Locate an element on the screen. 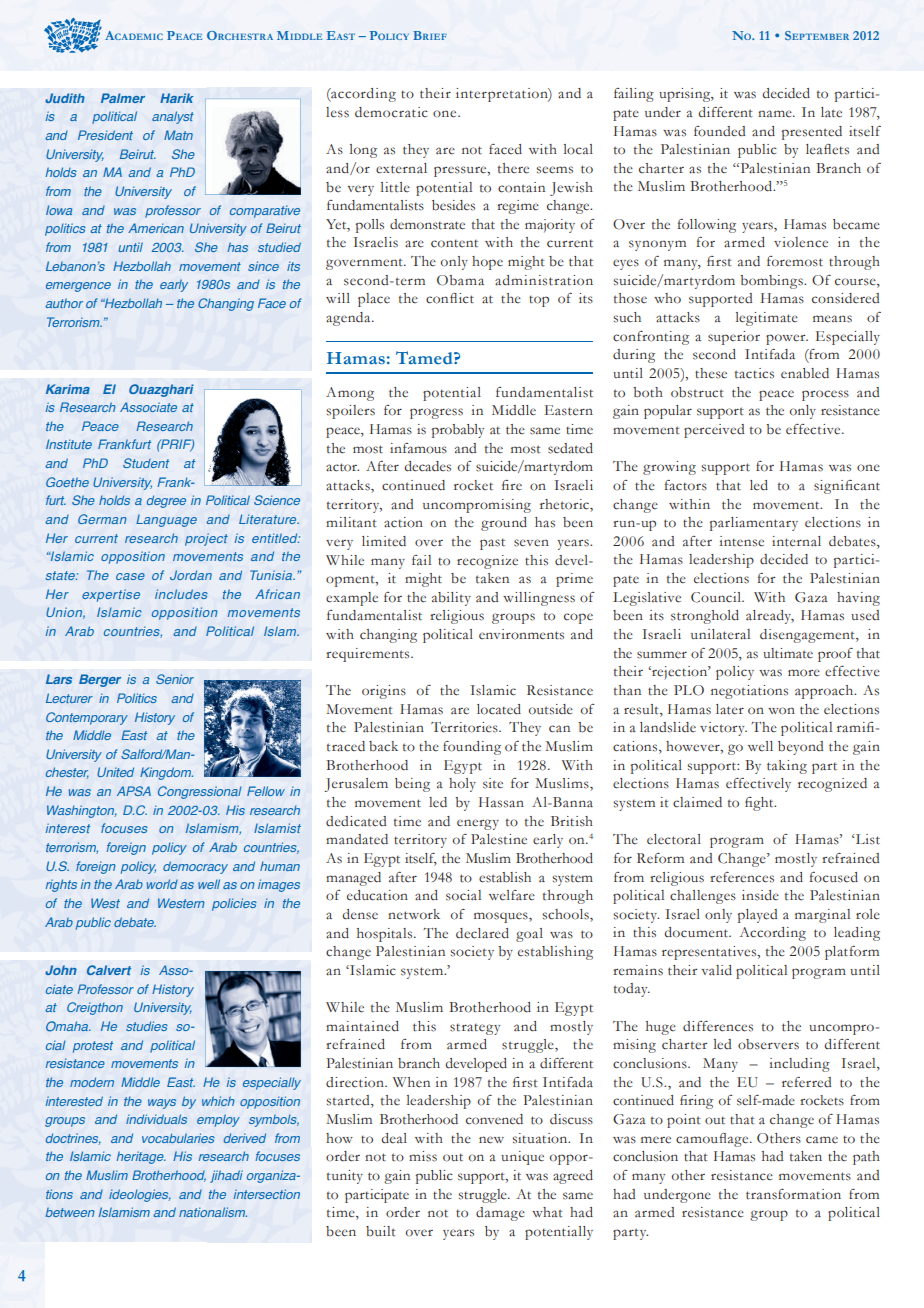 The height and width of the screenshot is (1308, 924). degree is located at coordinates (166, 501).
